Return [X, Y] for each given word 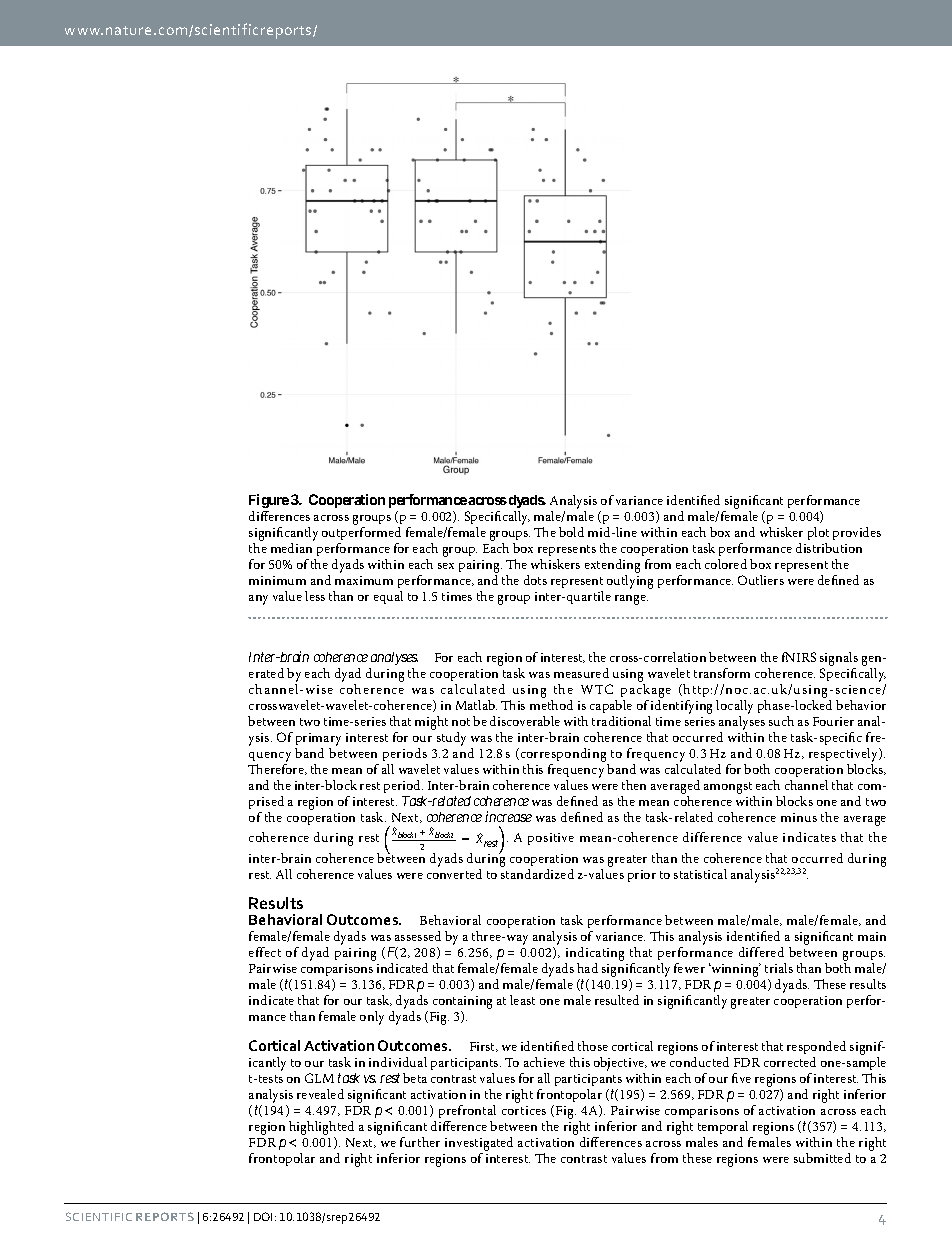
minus [799, 817]
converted [454, 874]
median [291, 548]
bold [571, 532]
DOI [263, 1216]
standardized [537, 874]
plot [818, 535]
